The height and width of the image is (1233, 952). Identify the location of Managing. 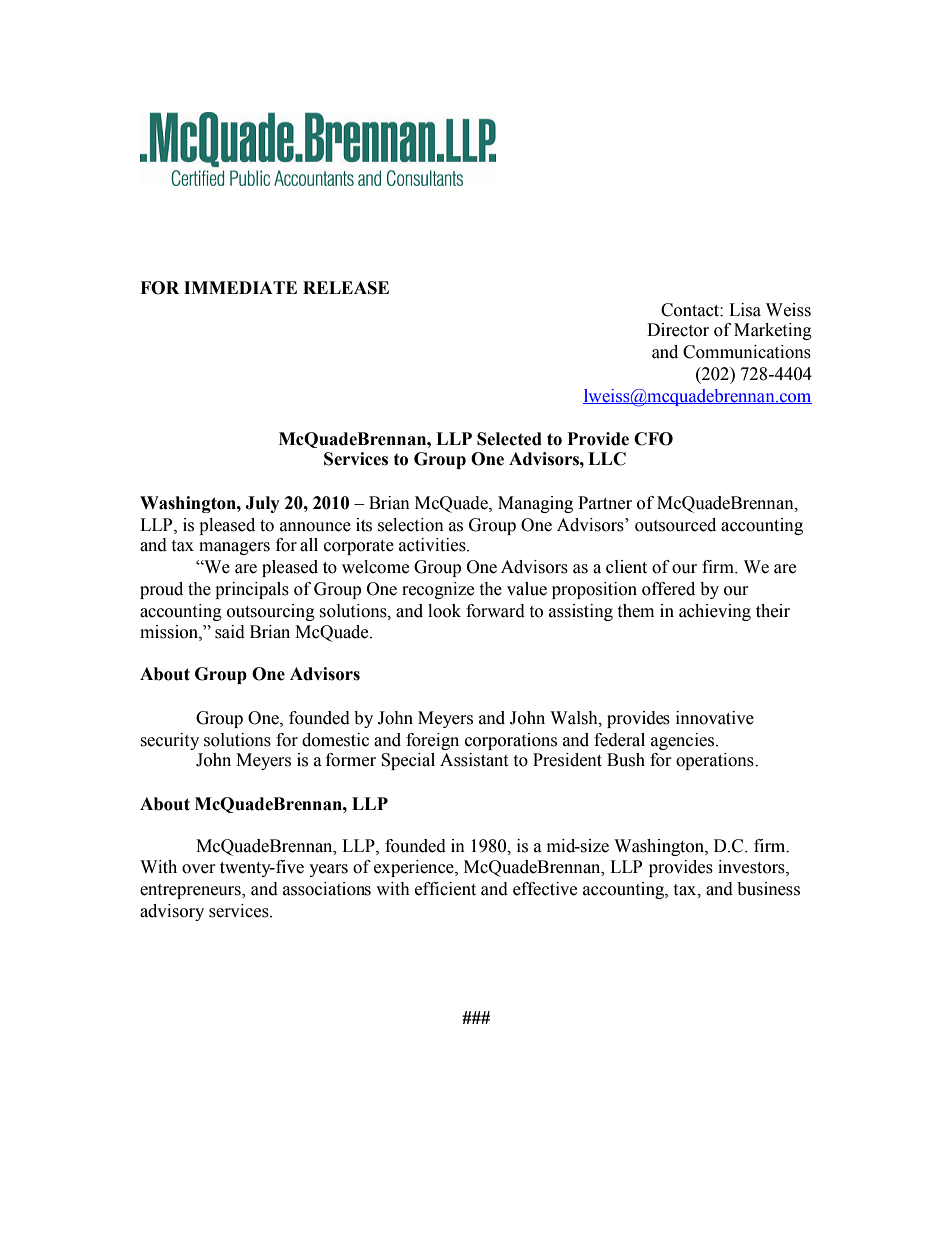
(535, 504).
